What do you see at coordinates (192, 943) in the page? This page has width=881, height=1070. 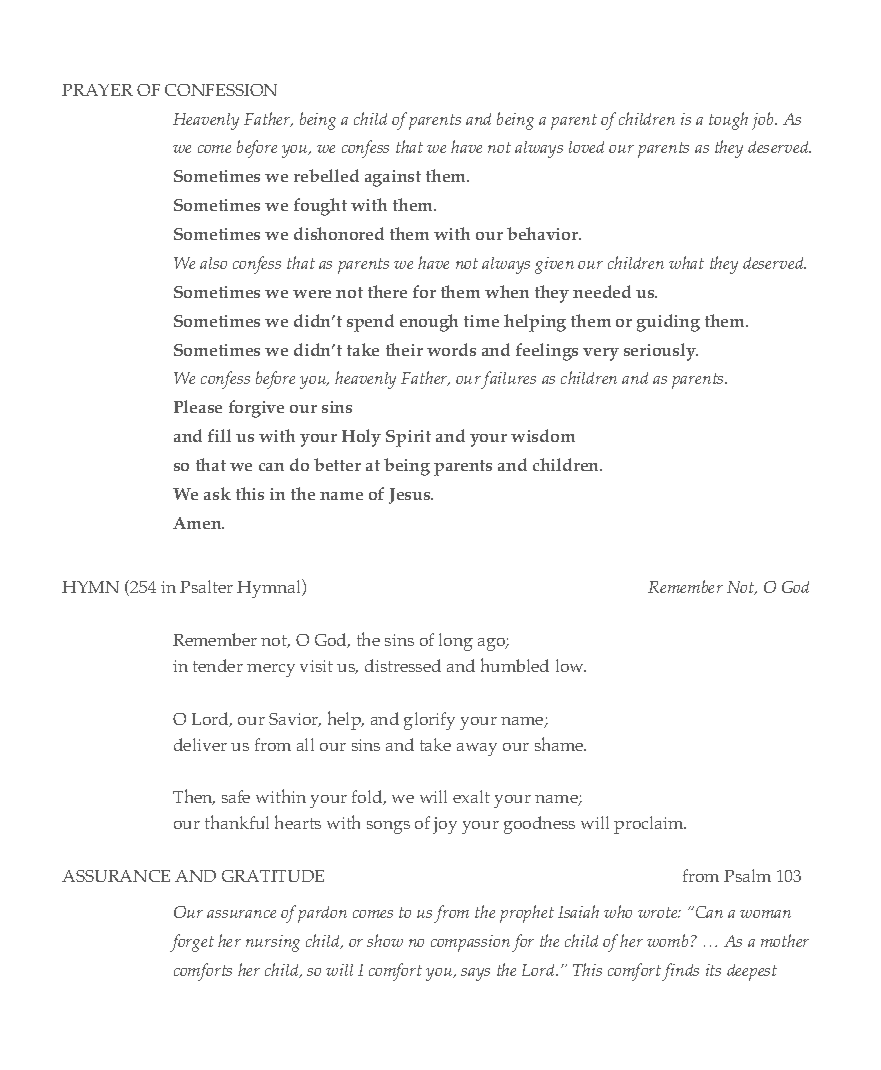 I see `forget` at bounding box center [192, 943].
